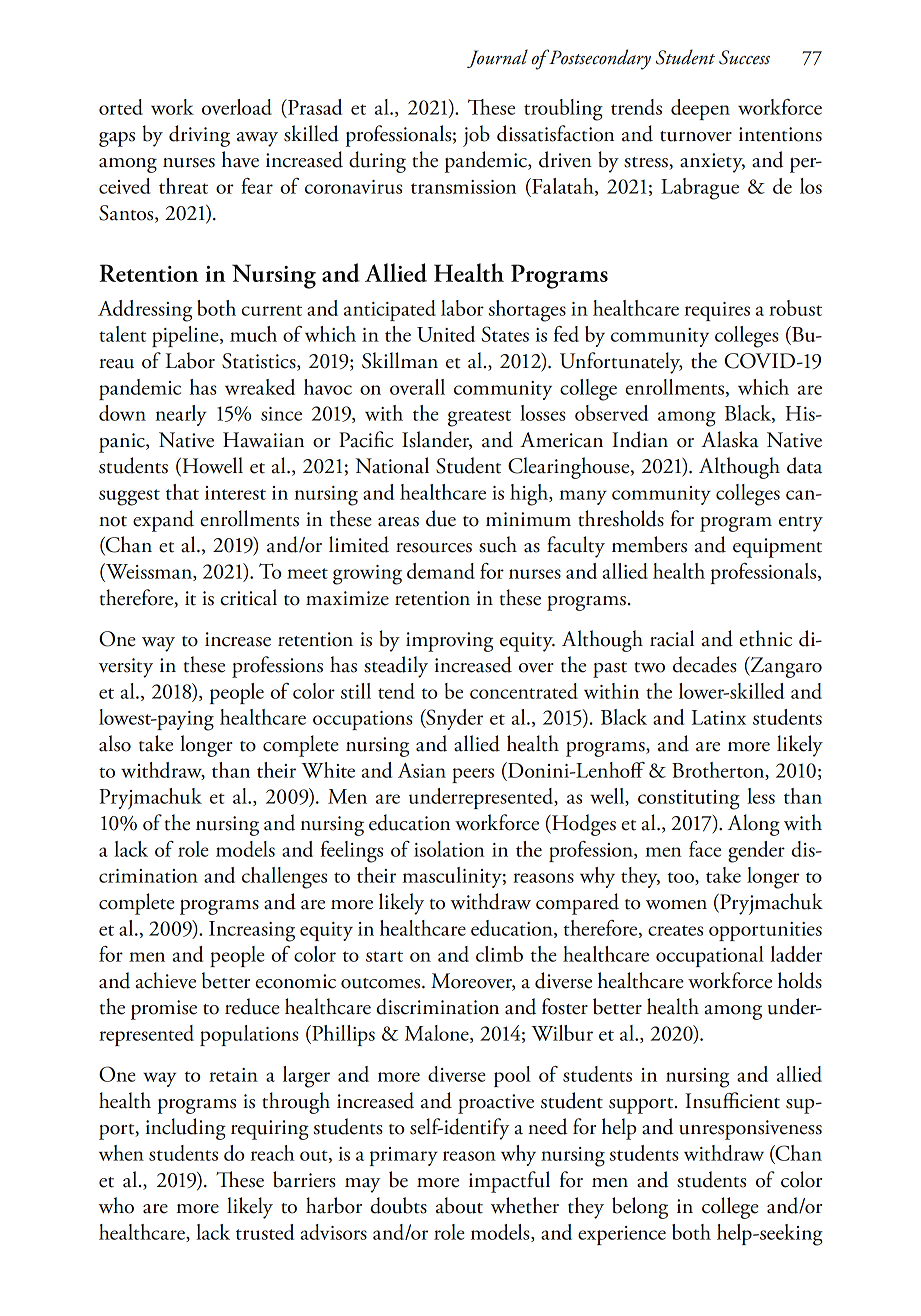 The width and height of the document is (921, 1316). What do you see at coordinates (449, 849) in the document?
I see `isolation` at bounding box center [449, 849].
